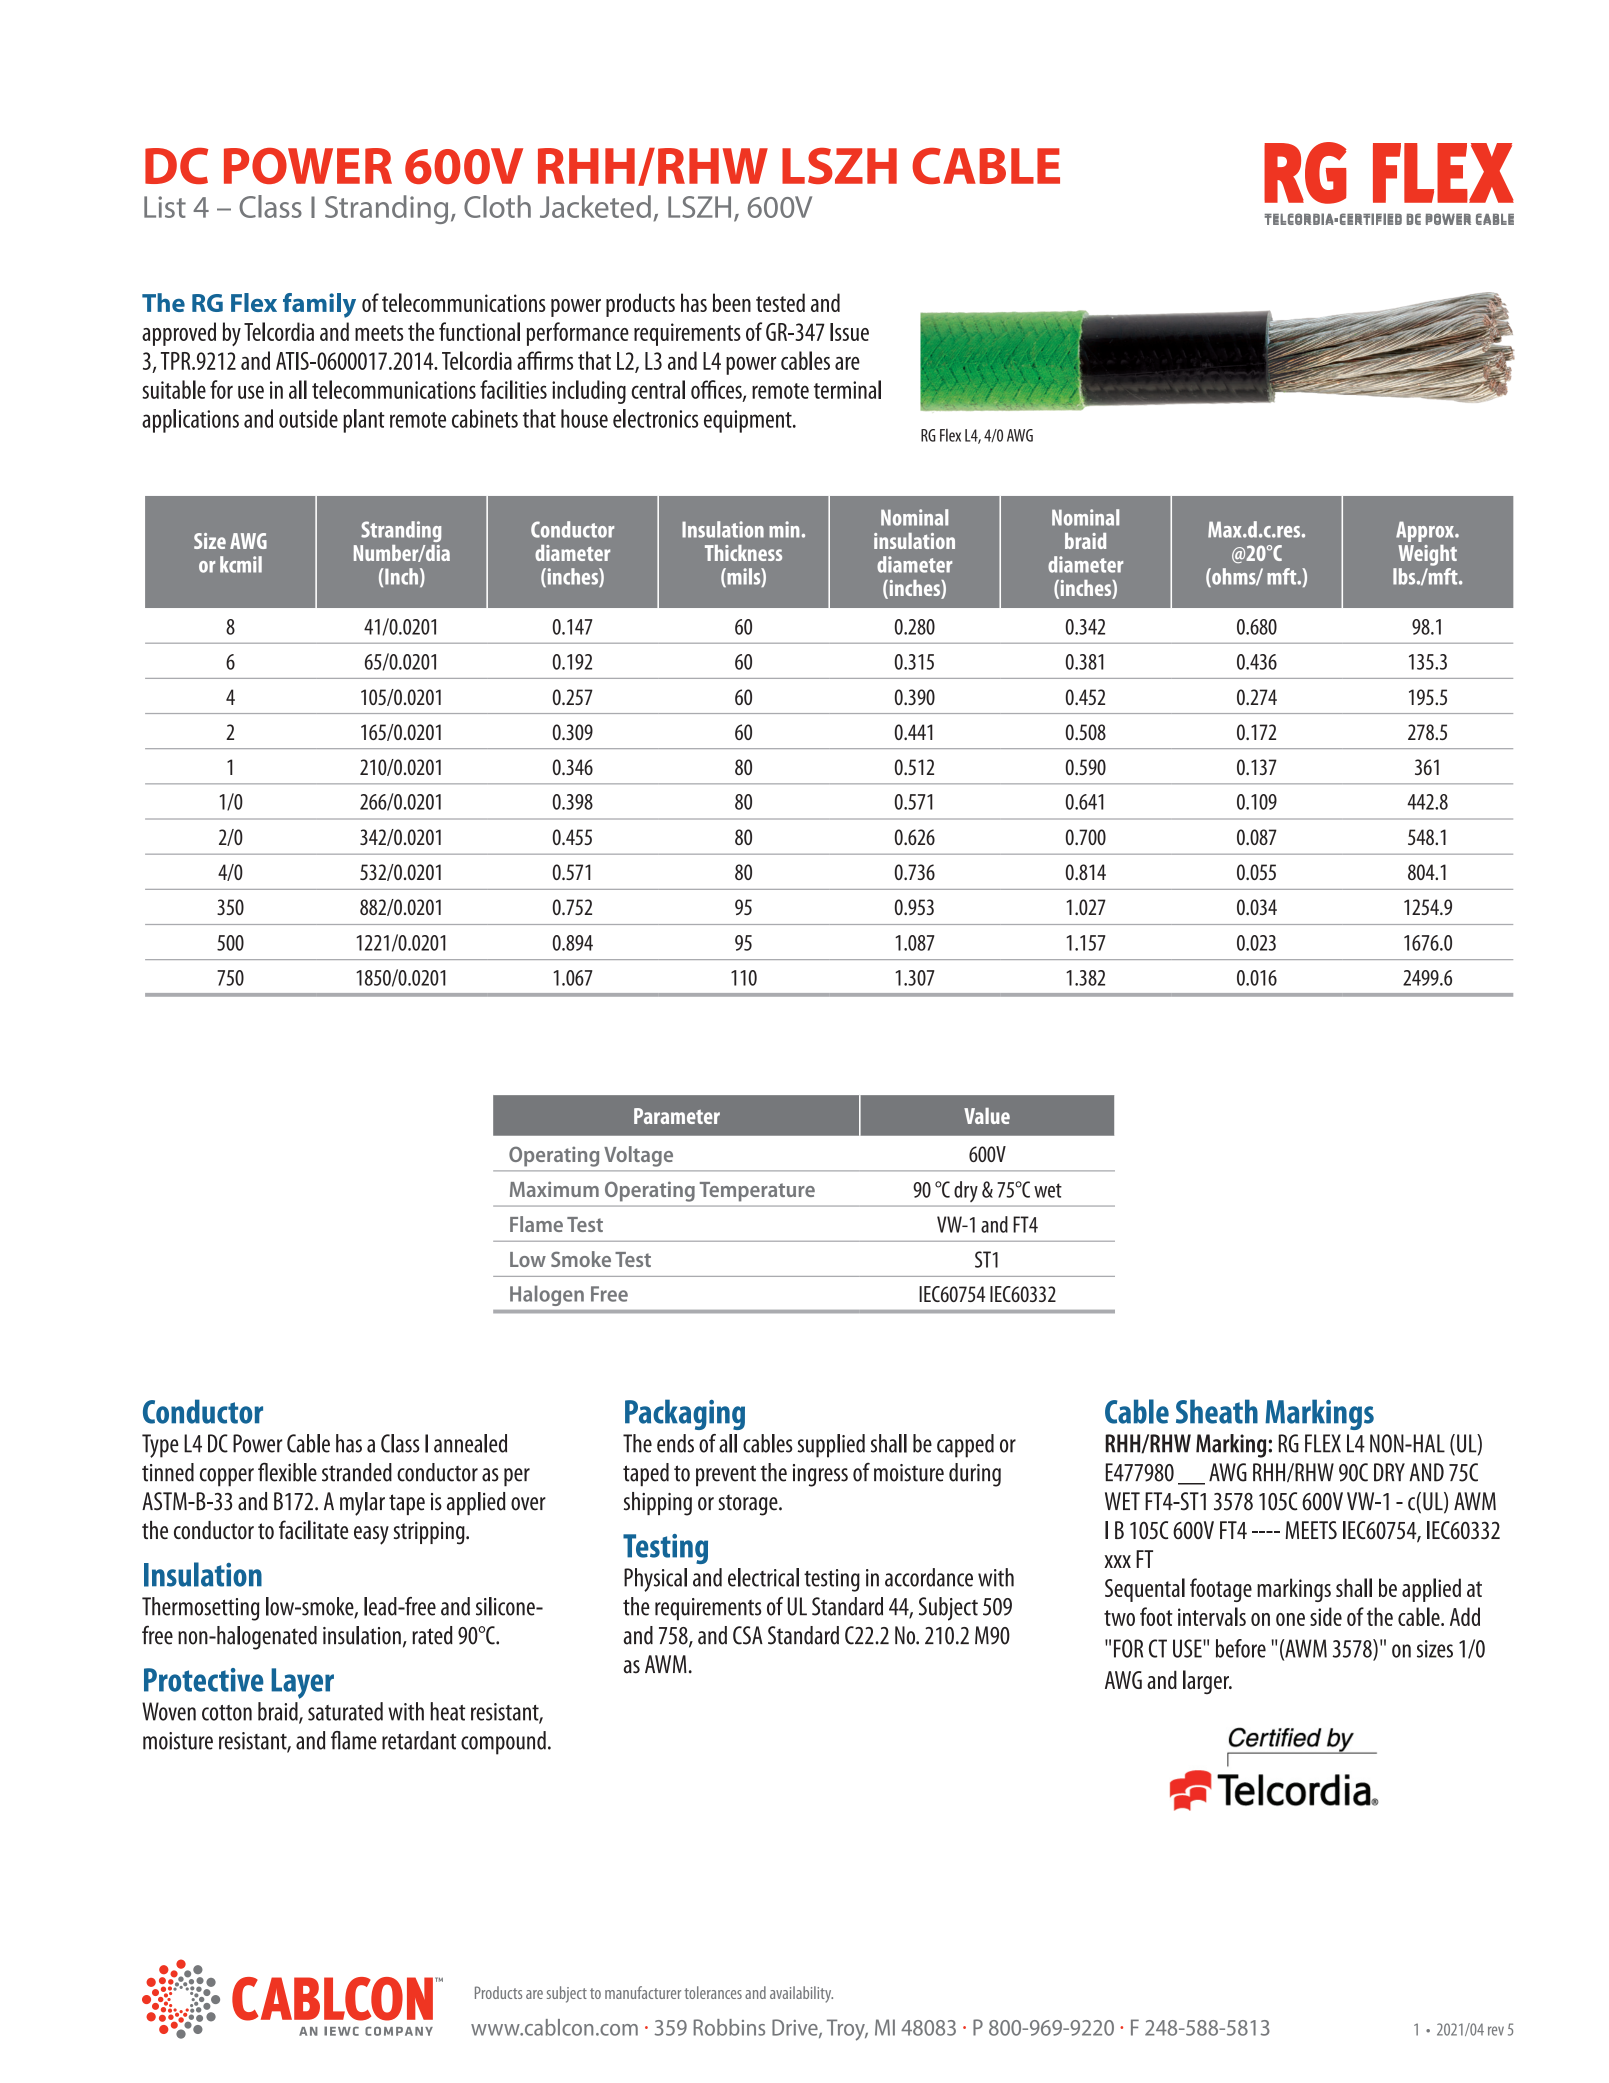  I want to click on Temperature, so click(757, 1192).
